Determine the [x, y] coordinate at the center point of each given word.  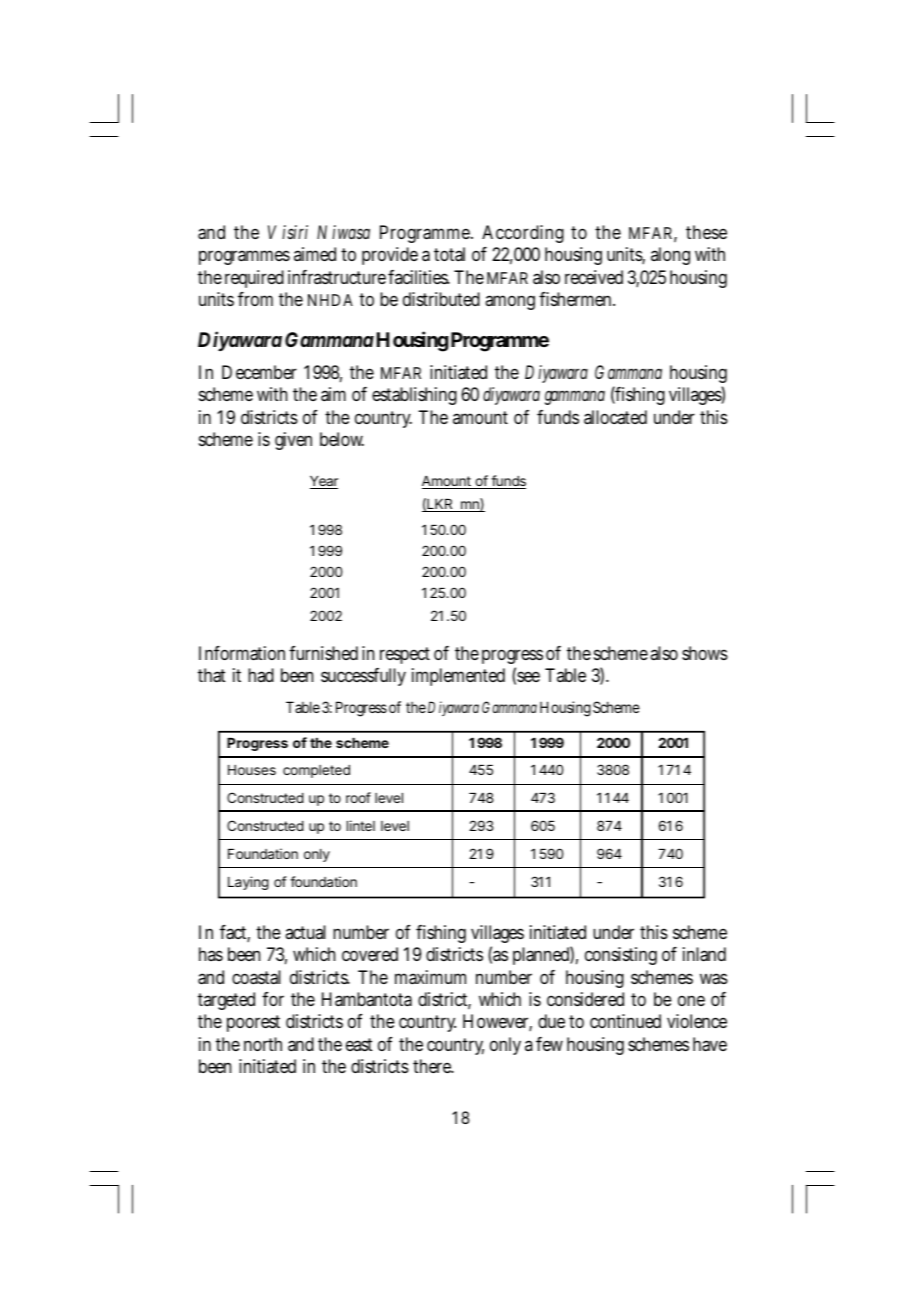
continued [625, 1021]
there [433, 1066]
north [263, 1044]
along [670, 256]
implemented [458, 677]
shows [705, 653]
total [449, 254]
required [254, 279]
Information [244, 653]
